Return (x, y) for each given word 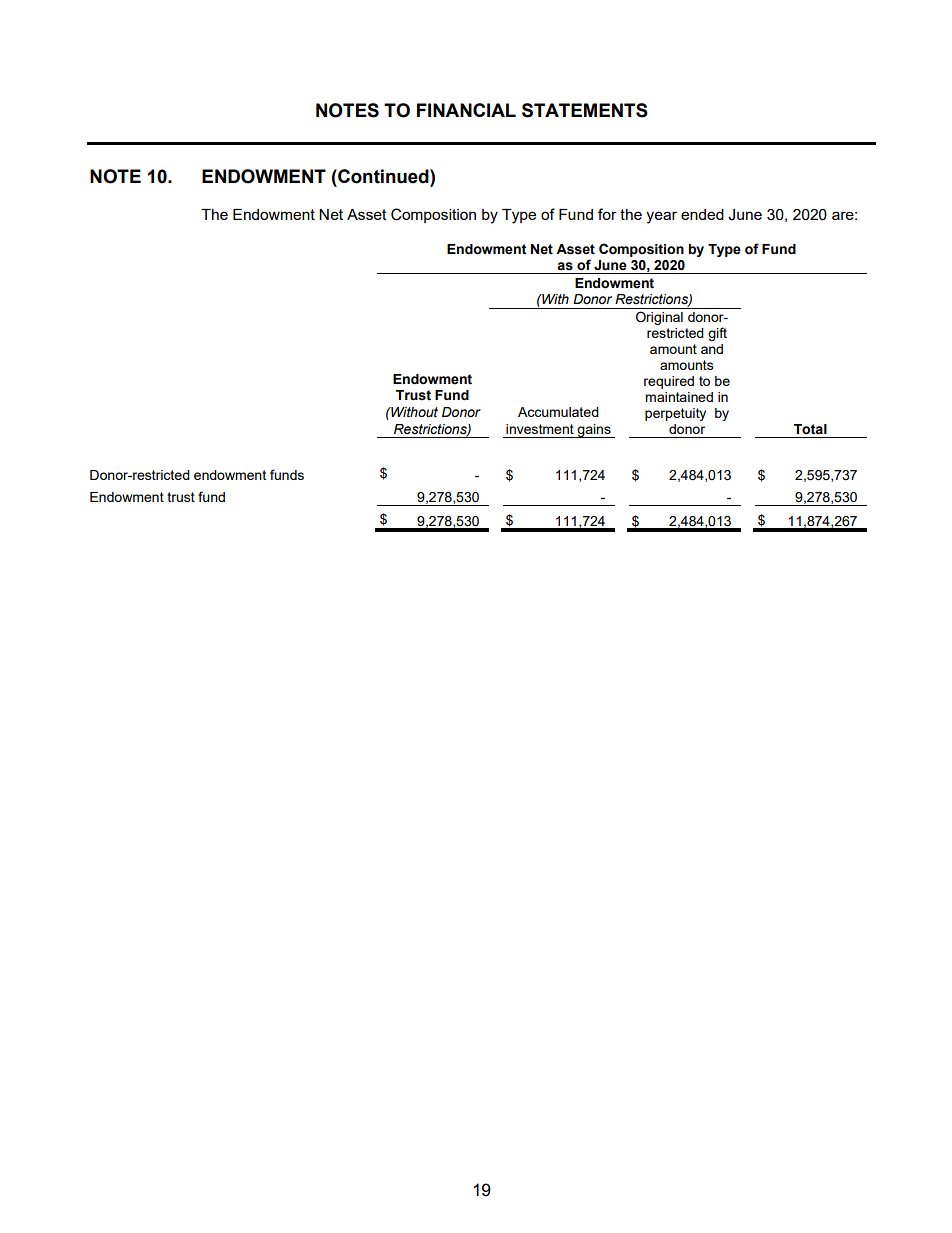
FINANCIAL (466, 110)
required (669, 382)
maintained (679, 397)
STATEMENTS (585, 110)
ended (702, 214)
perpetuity (675, 414)
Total (810, 429)
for (607, 214)
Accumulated (558, 412)
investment (540, 429)
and (712, 349)
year (661, 217)
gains (594, 431)
